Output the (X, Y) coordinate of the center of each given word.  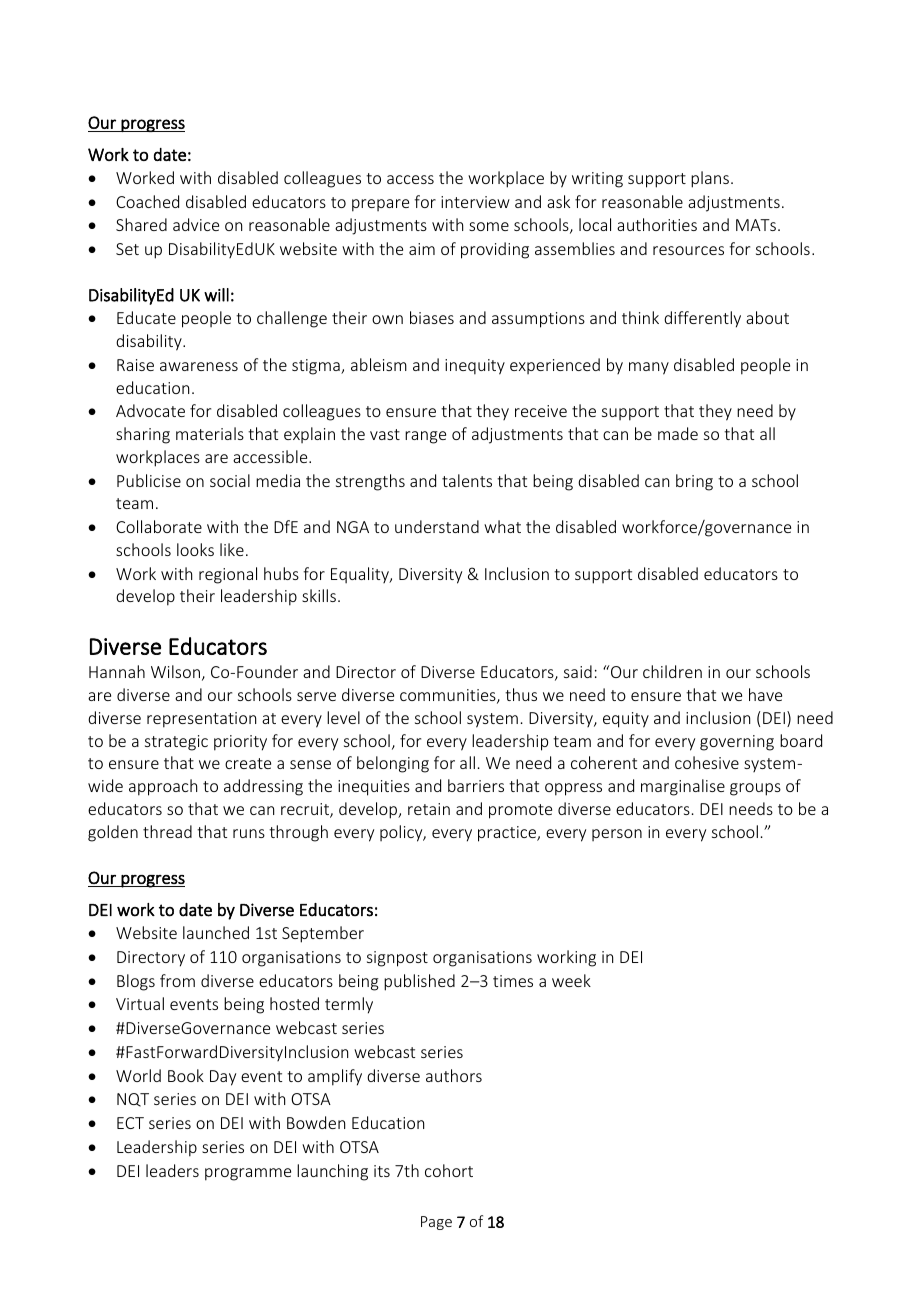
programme (248, 1174)
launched (216, 932)
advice (196, 224)
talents (467, 480)
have (765, 694)
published (419, 982)
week (571, 980)
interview (475, 202)
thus (521, 694)
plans (710, 179)
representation (201, 720)
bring (694, 482)
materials (210, 433)
